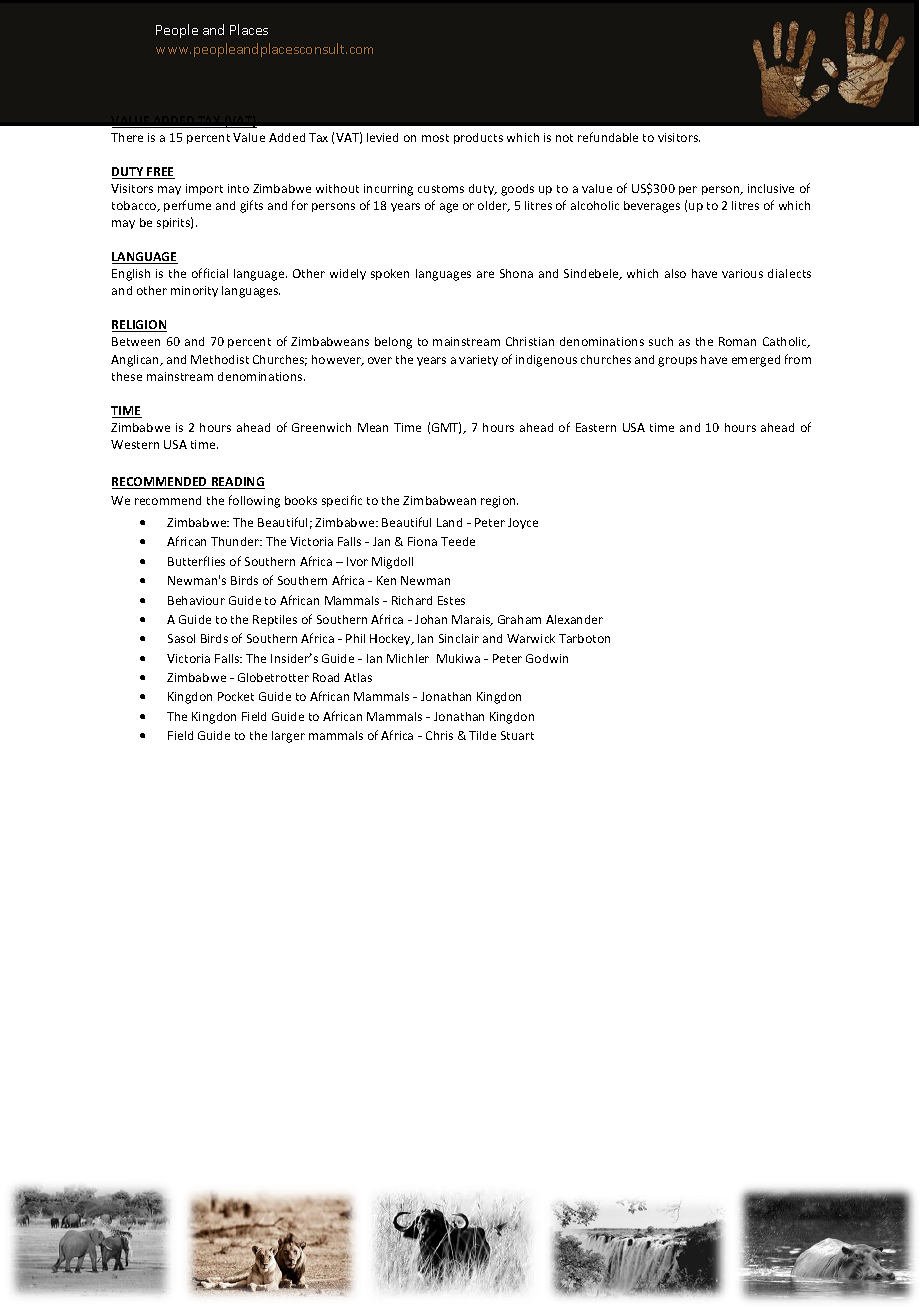 The image size is (924, 1307). I want to click on larger, so click(288, 737).
